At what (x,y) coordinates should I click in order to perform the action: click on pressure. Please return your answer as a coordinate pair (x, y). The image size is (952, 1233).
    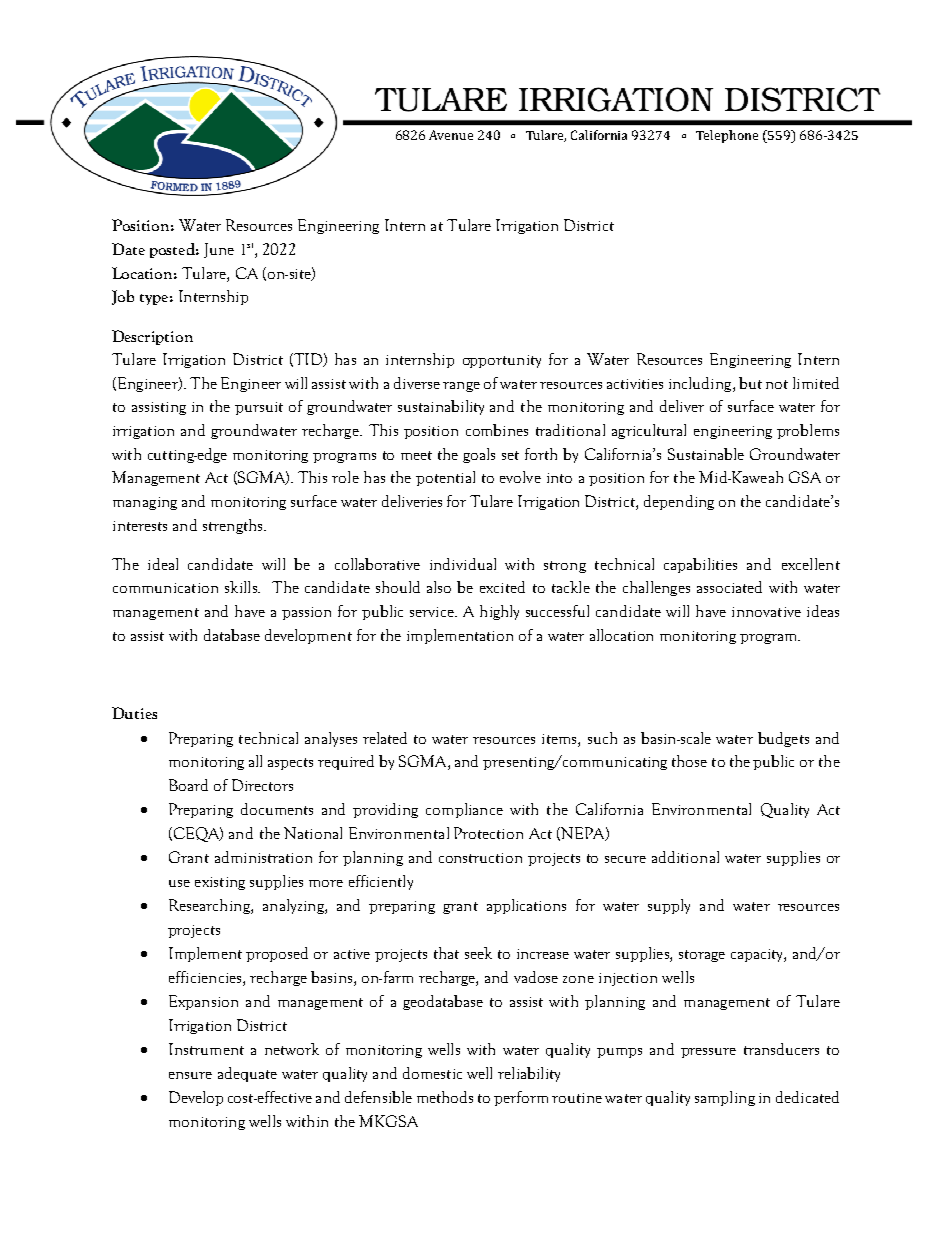
    Looking at the image, I should click on (708, 1053).
